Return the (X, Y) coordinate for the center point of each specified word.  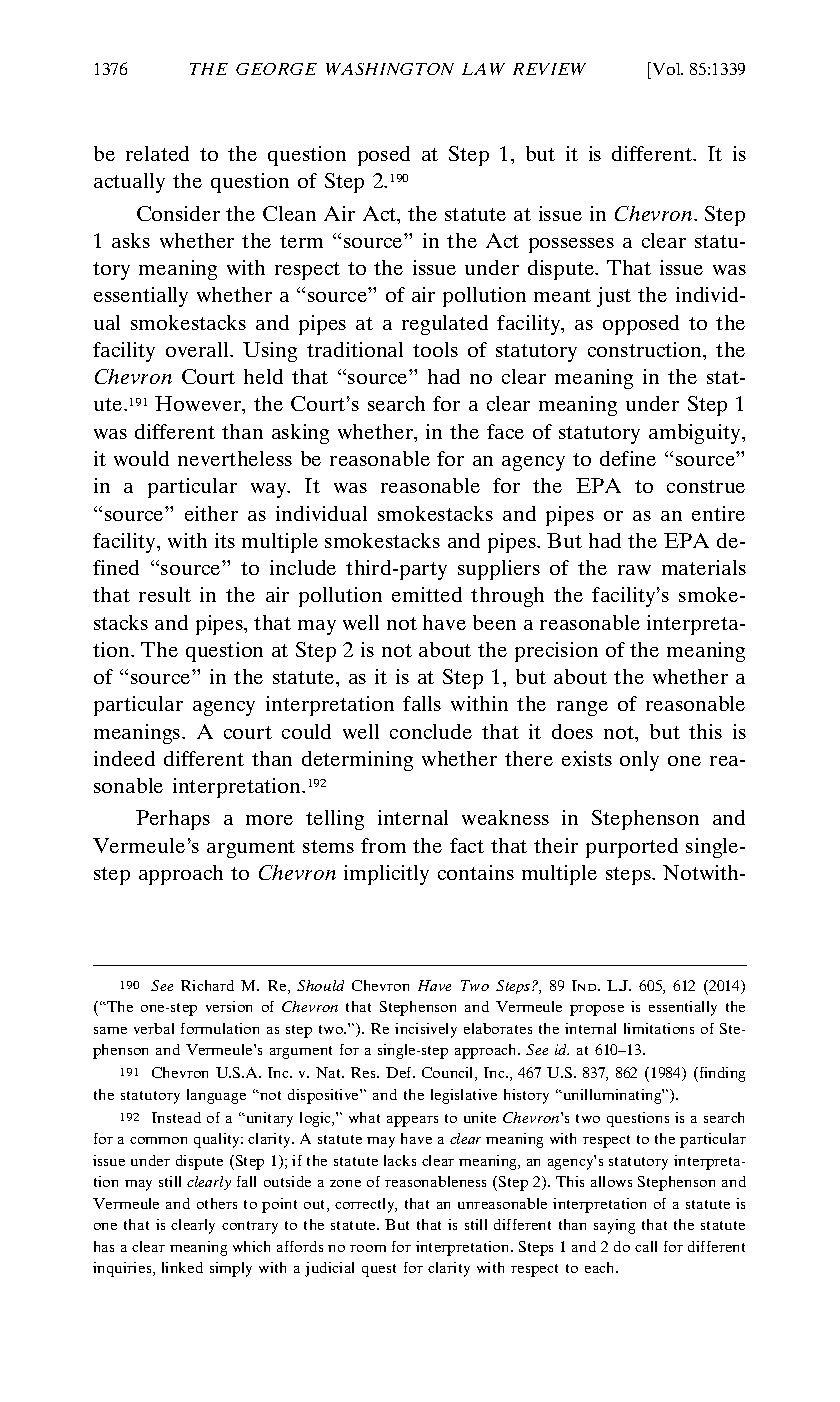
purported (632, 848)
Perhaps (173, 820)
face (505, 431)
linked (182, 1267)
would (141, 458)
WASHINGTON (390, 69)
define (628, 458)
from (383, 845)
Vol (666, 70)
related (157, 153)
